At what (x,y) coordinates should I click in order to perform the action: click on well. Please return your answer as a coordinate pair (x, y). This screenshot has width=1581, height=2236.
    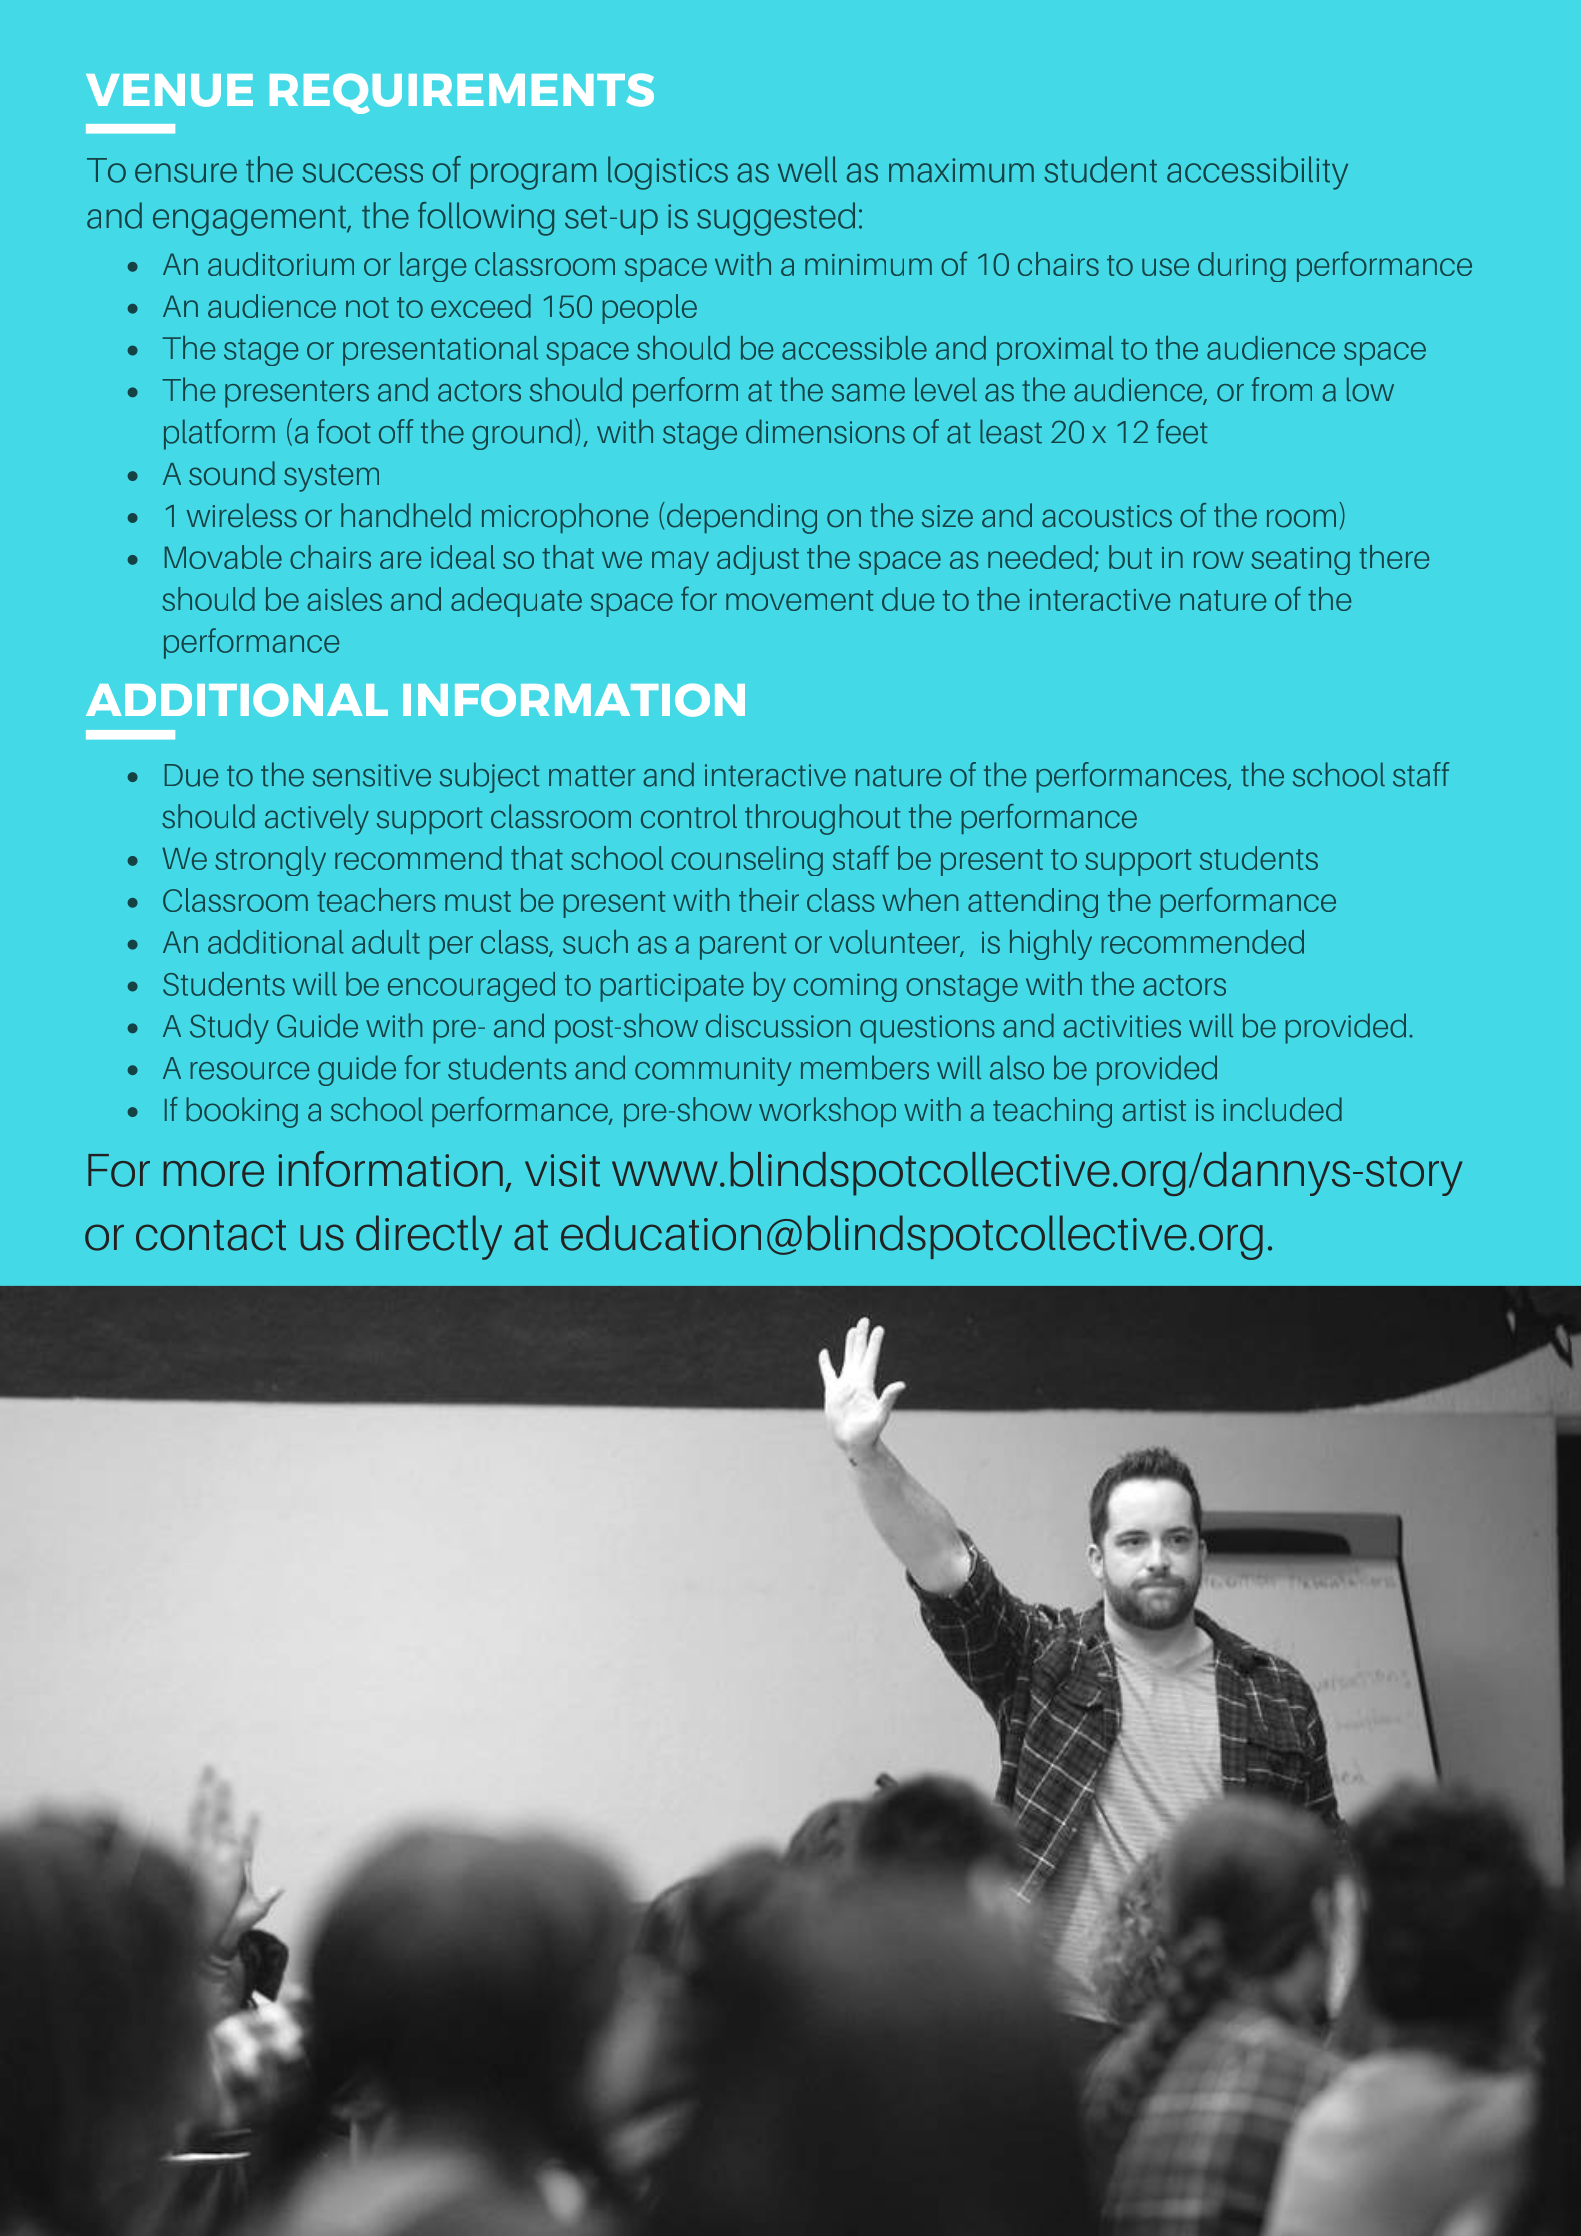
    Looking at the image, I should click on (807, 169).
